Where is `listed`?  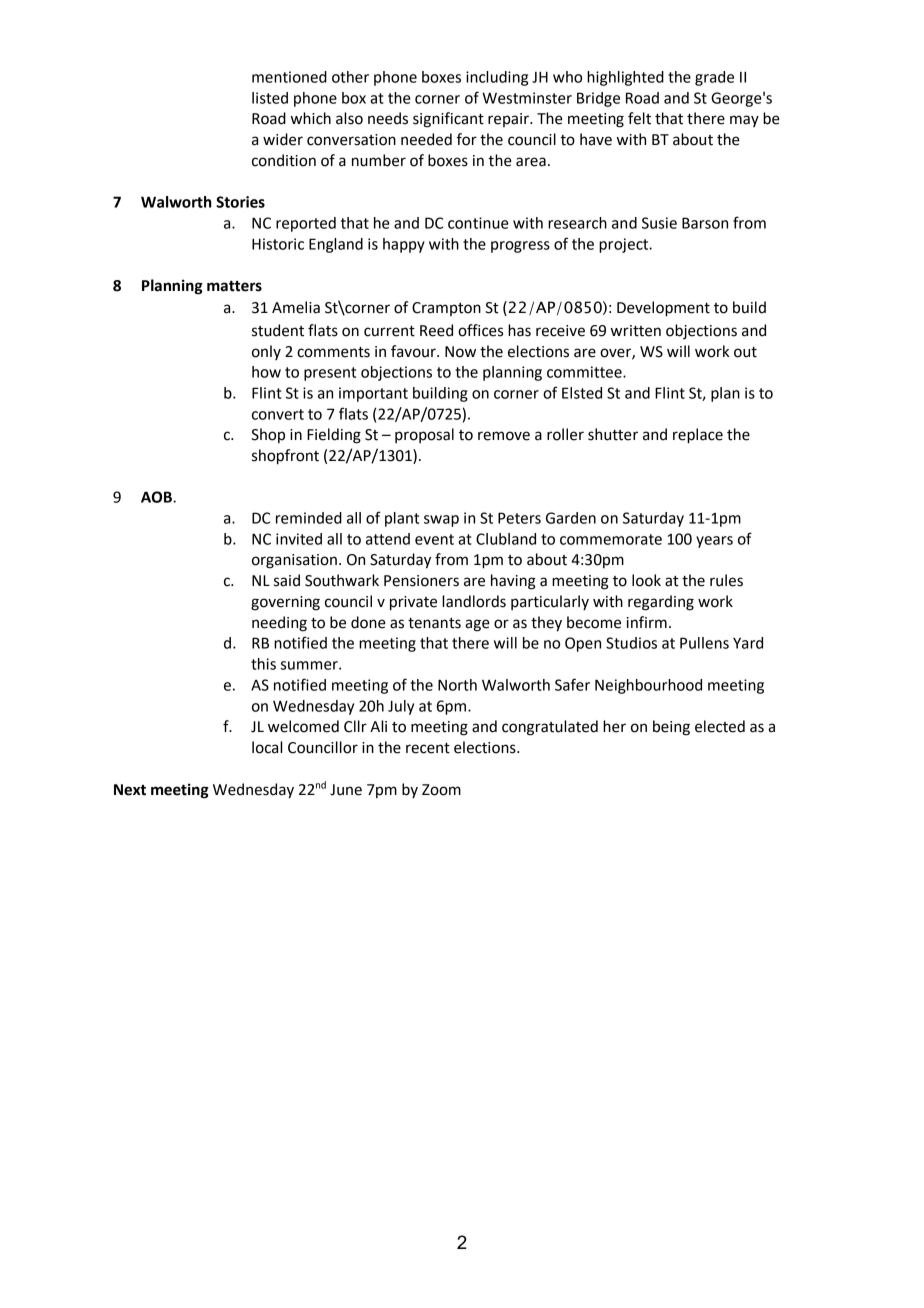
listed is located at coordinates (270, 98).
